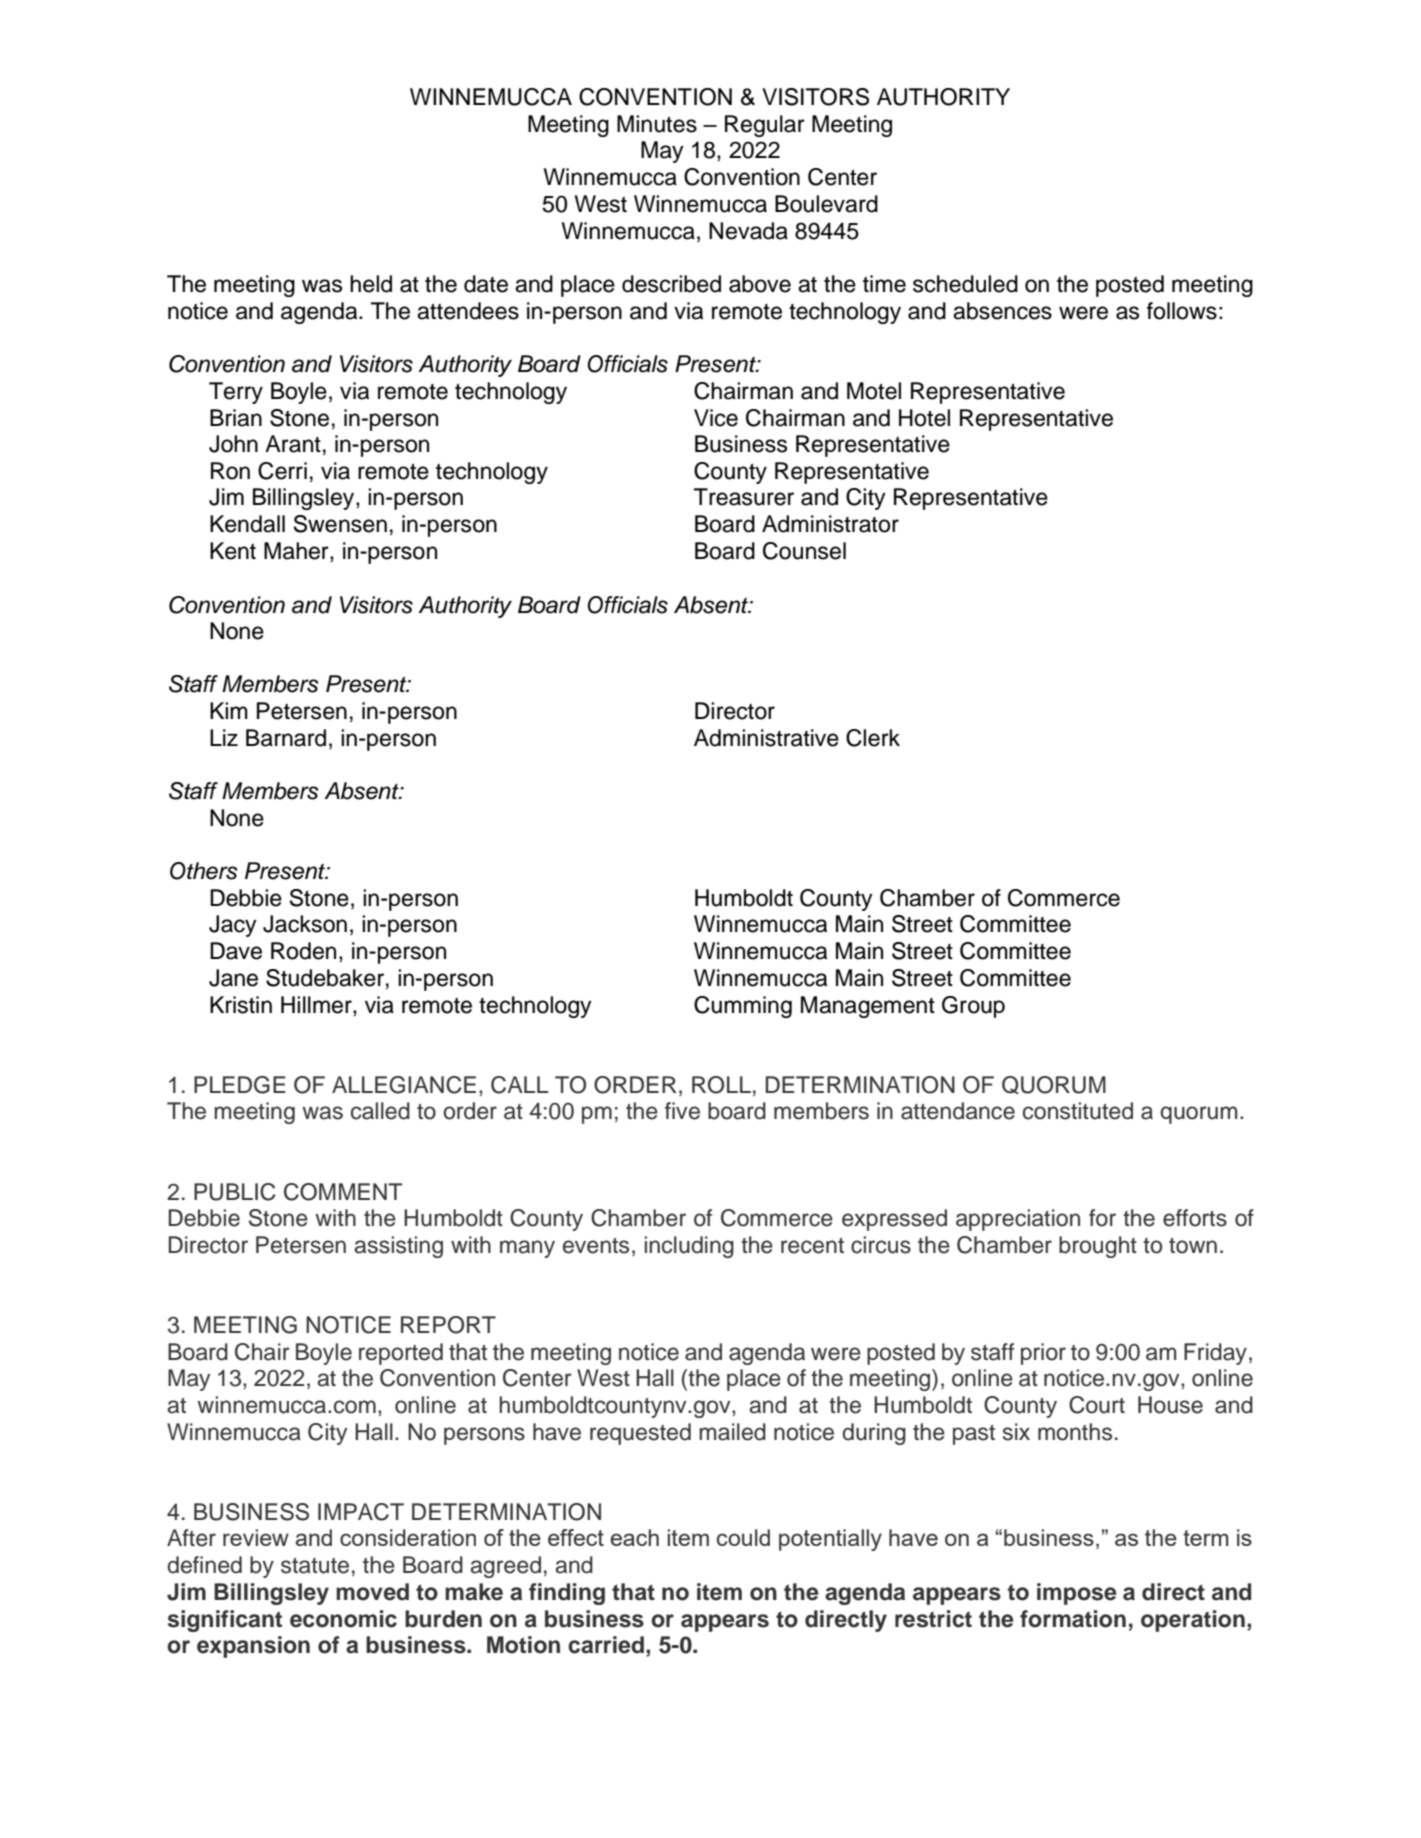 This document has height=1838, width=1421. What do you see at coordinates (657, 124) in the document?
I see `Minutes` at bounding box center [657, 124].
